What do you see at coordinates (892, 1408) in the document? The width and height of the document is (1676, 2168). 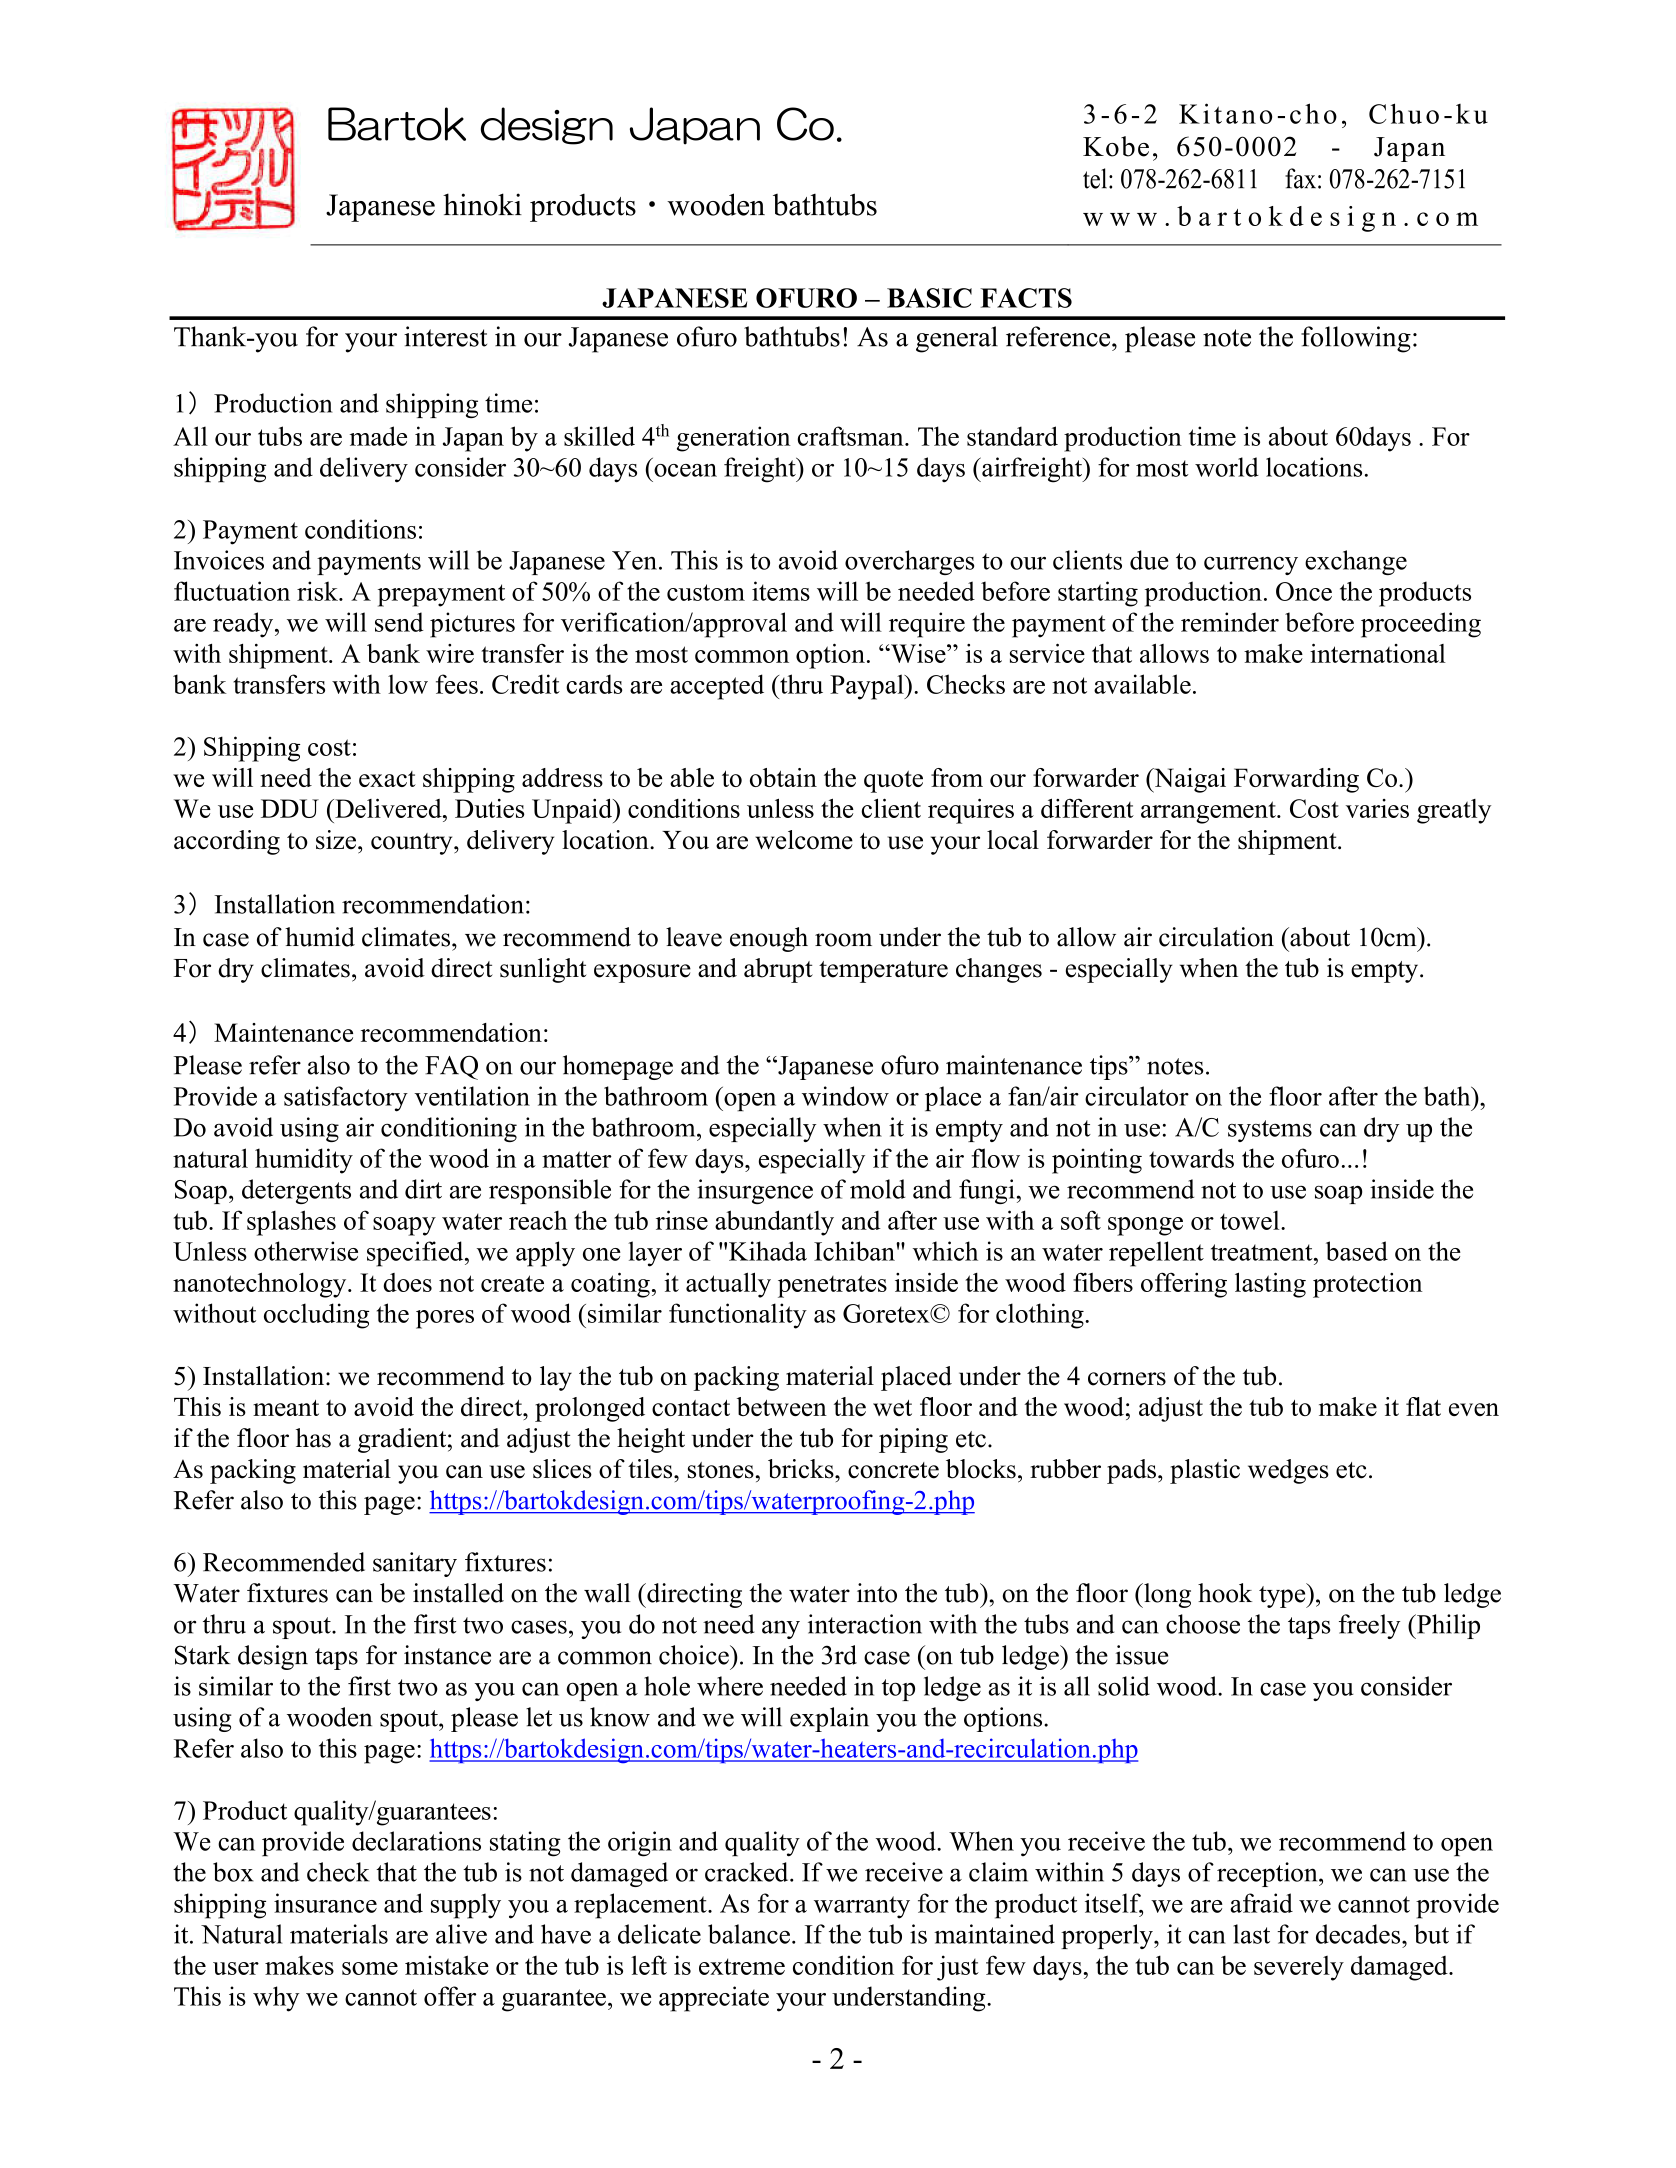 I see `wet` at bounding box center [892, 1408].
